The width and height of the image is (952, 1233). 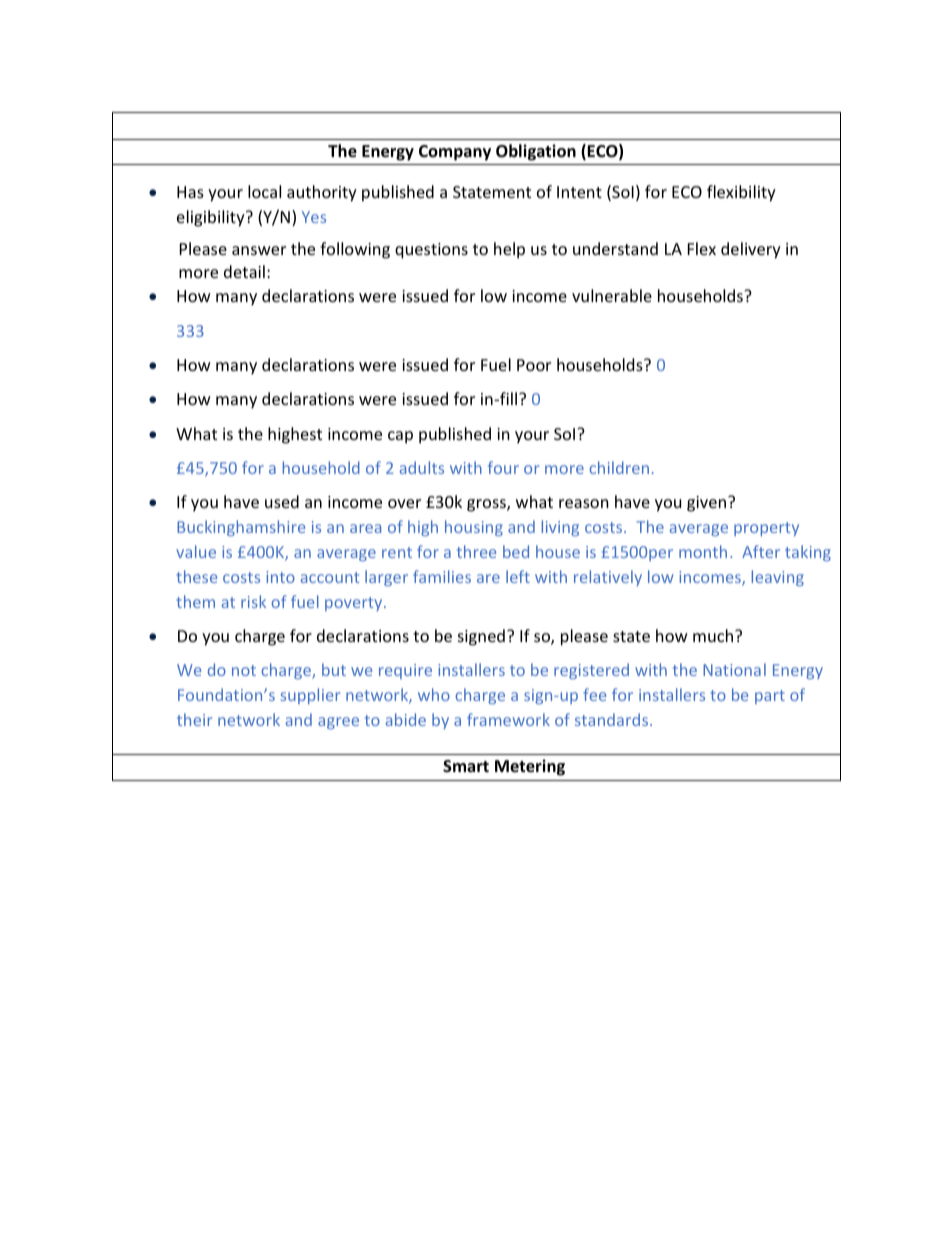 I want to click on risk, so click(x=253, y=601).
